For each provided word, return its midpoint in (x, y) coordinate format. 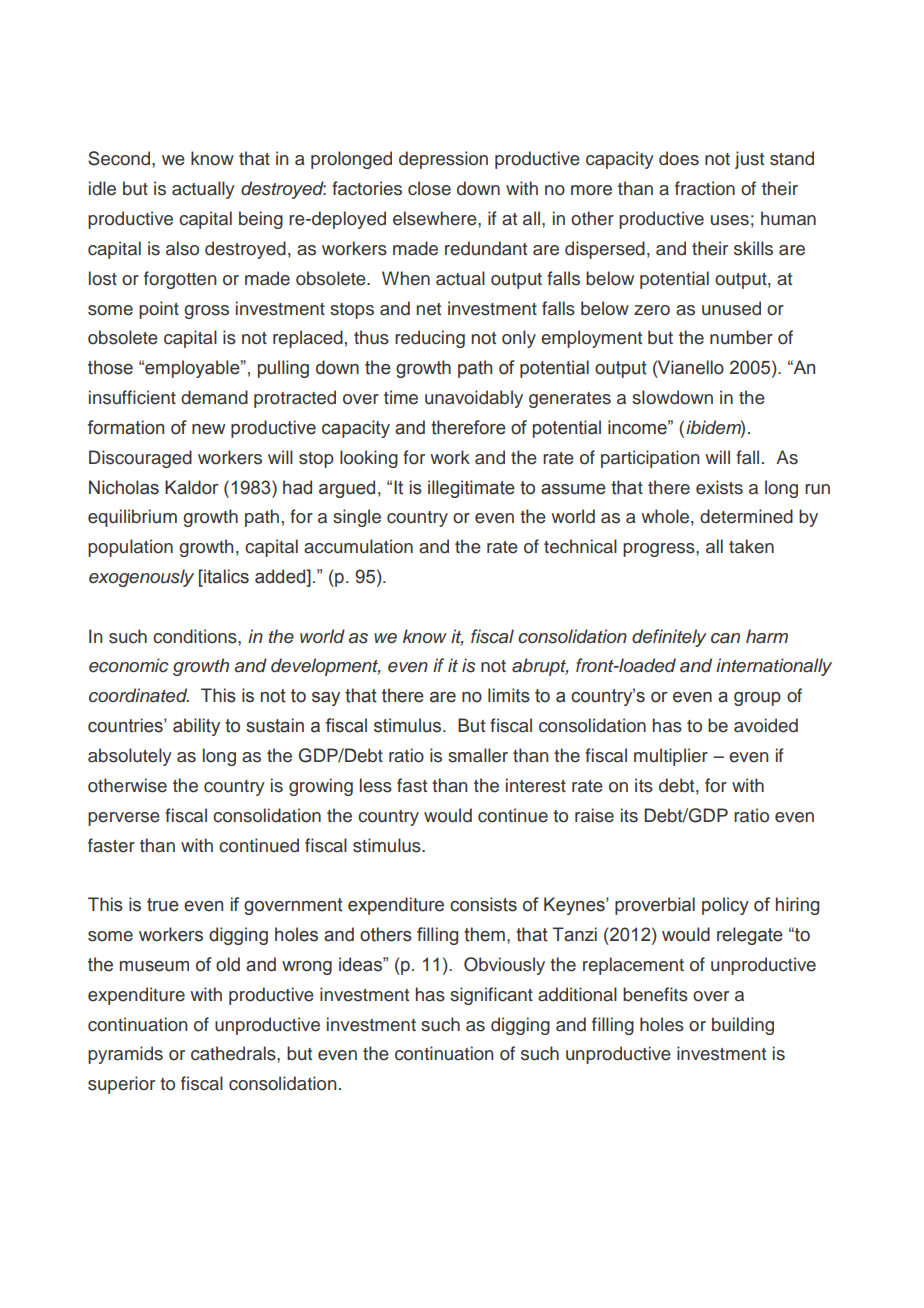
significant (491, 996)
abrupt (540, 667)
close (429, 188)
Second (120, 158)
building (743, 1026)
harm (767, 636)
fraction (705, 188)
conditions (196, 636)
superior (121, 1085)
